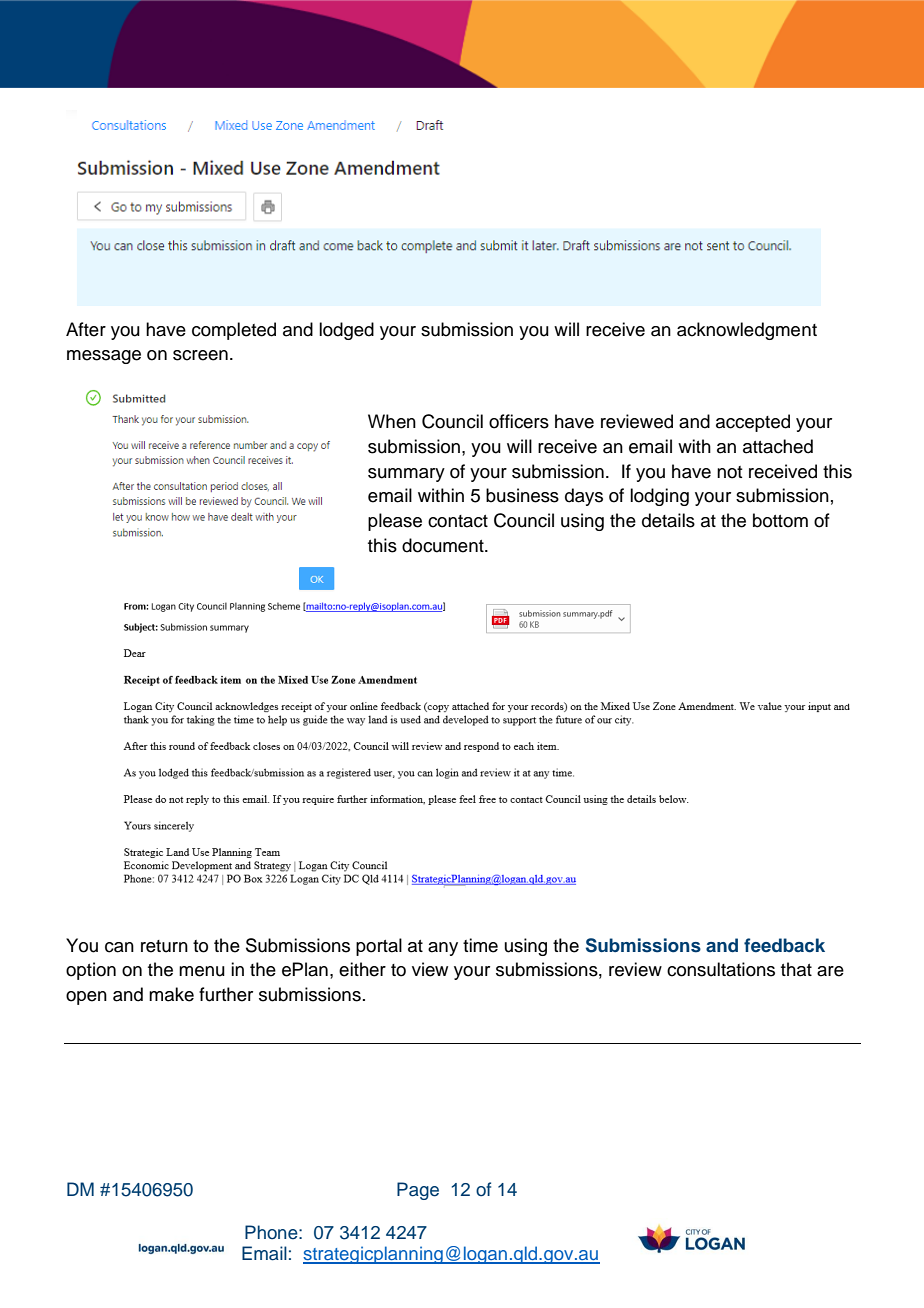 This page has height=1308, width=924. What do you see at coordinates (444, 545) in the page?
I see `document` at bounding box center [444, 545].
